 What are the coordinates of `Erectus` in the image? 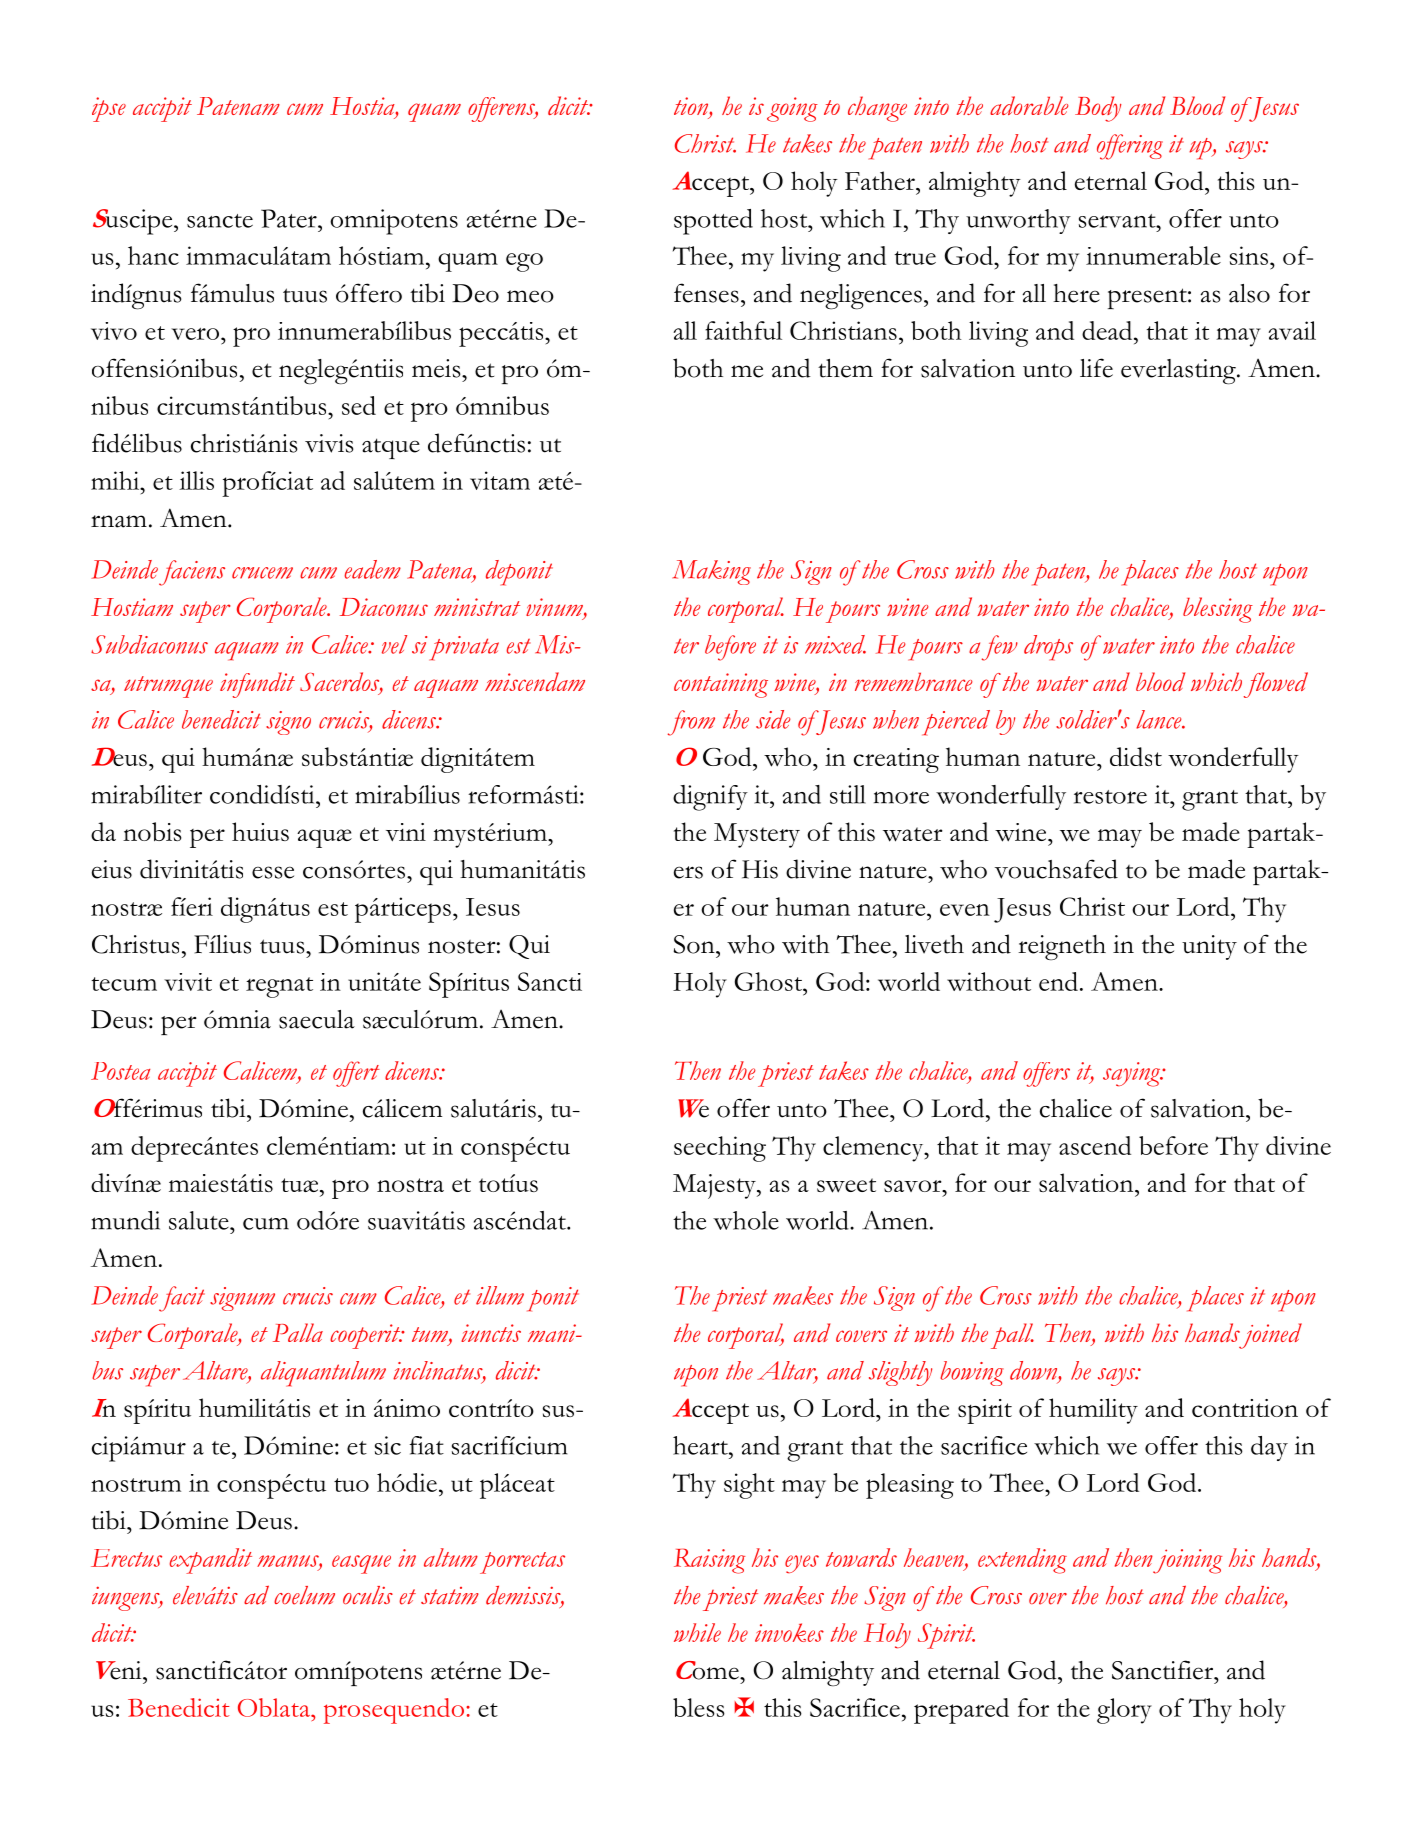 It's located at (126, 1558).
